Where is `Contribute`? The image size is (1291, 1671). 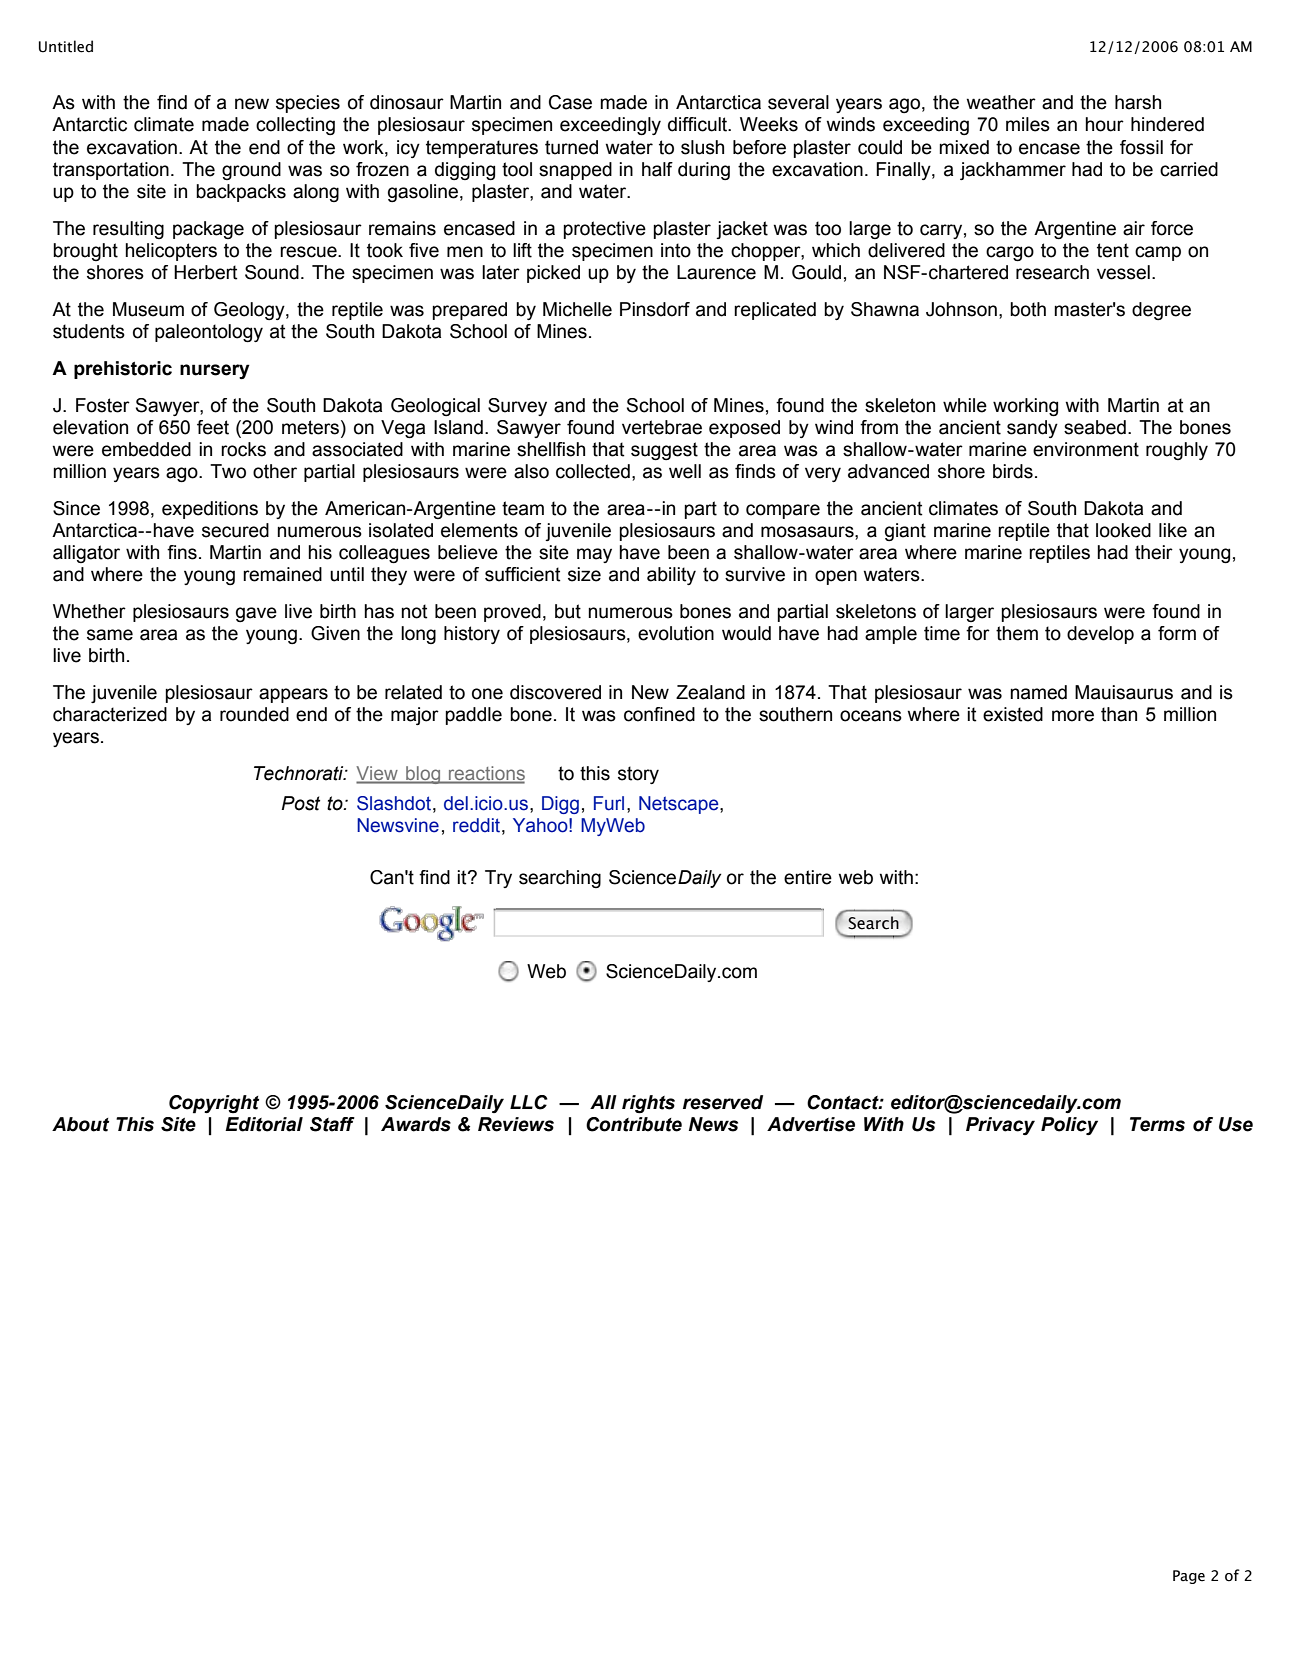 Contribute is located at coordinates (634, 1124).
